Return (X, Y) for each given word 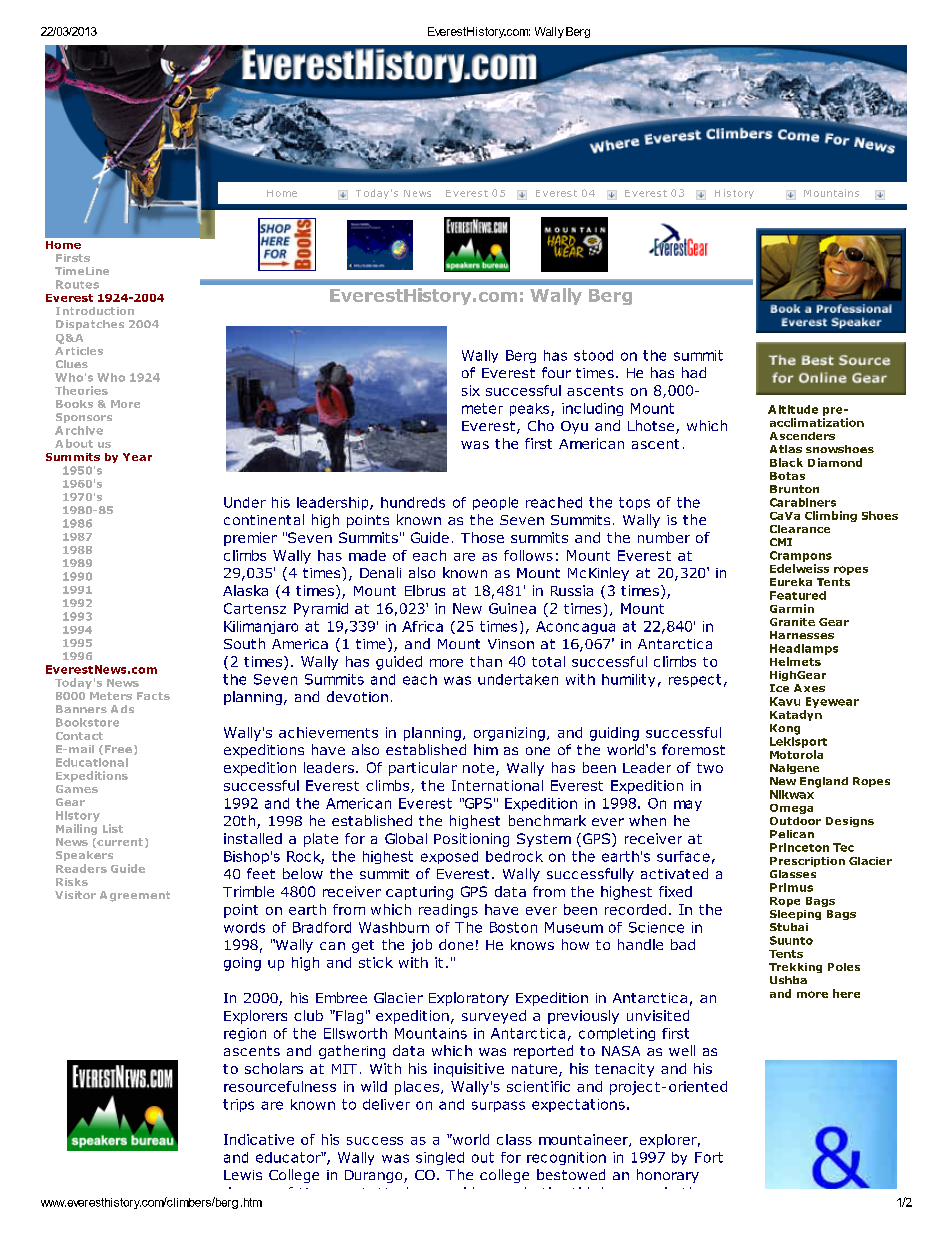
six (471, 390)
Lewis (243, 1175)
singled (440, 1158)
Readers (81, 868)
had (694, 372)
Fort (709, 1157)
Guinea (512, 608)
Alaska (245, 590)
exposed (449, 857)
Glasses (793, 874)
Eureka (791, 582)
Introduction (95, 311)
